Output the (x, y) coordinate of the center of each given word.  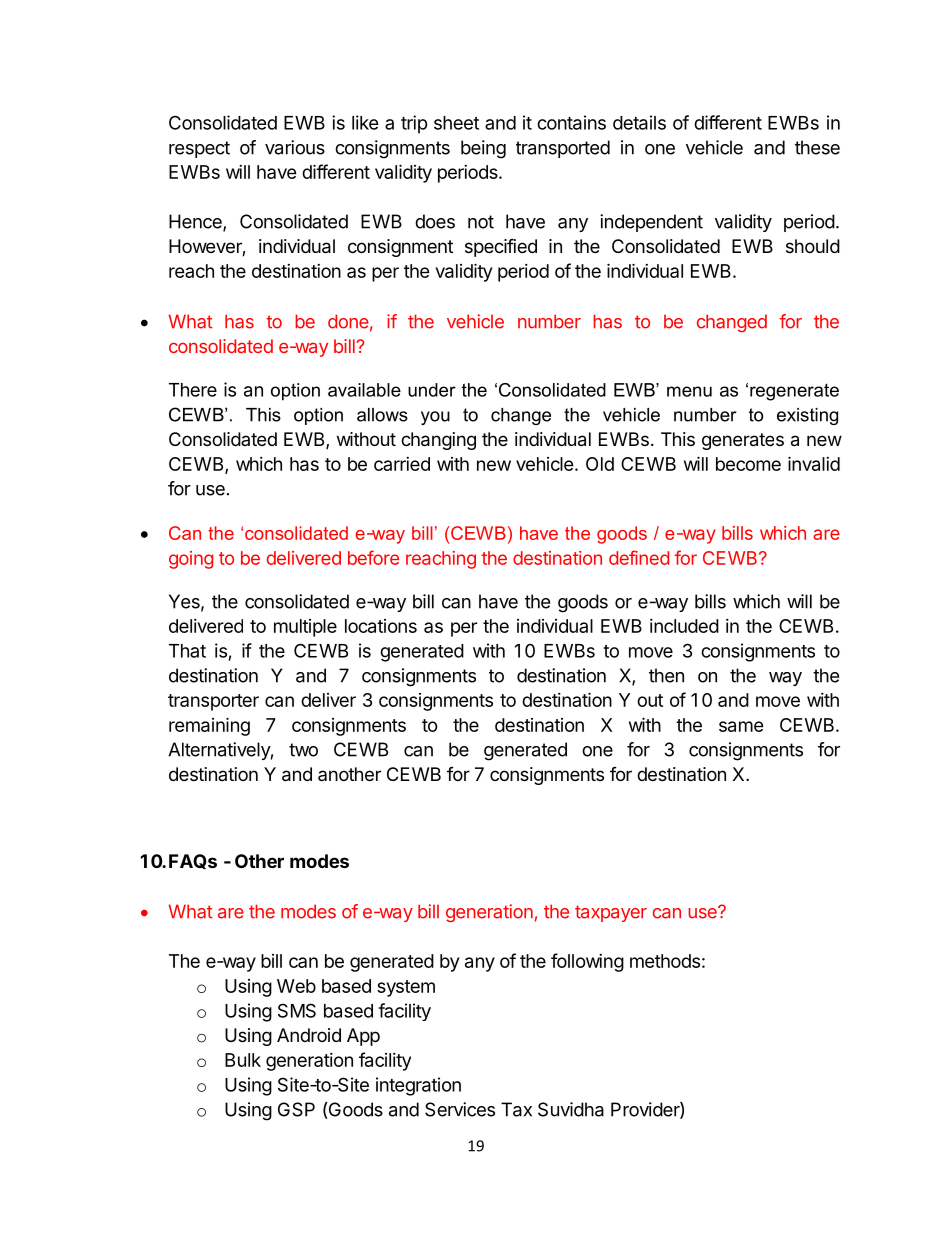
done (348, 321)
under (432, 390)
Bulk (243, 1060)
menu (689, 391)
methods (665, 961)
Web (296, 986)
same (741, 726)
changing (438, 441)
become (748, 464)
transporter (213, 702)
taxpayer (611, 913)
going (191, 560)
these (817, 147)
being (483, 149)
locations (381, 626)
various (295, 147)
